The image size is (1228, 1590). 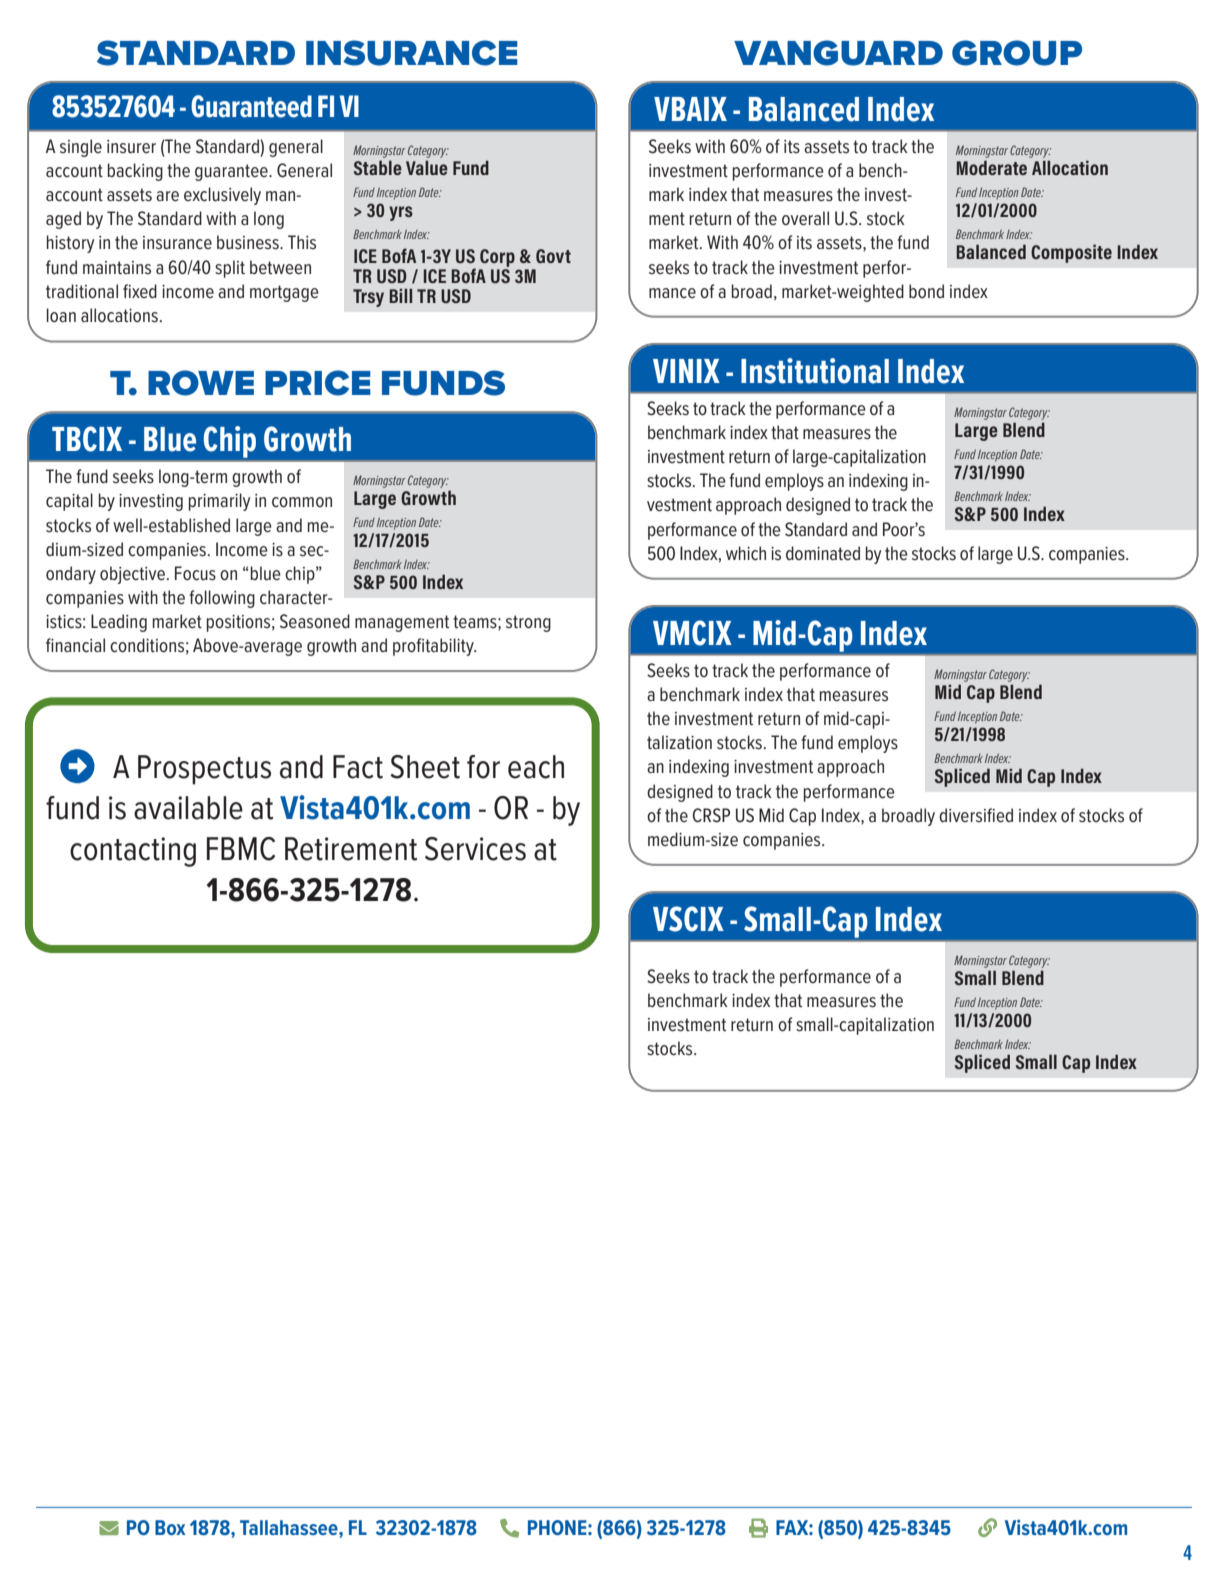 What do you see at coordinates (170, 1527) in the document?
I see `Box` at bounding box center [170, 1527].
